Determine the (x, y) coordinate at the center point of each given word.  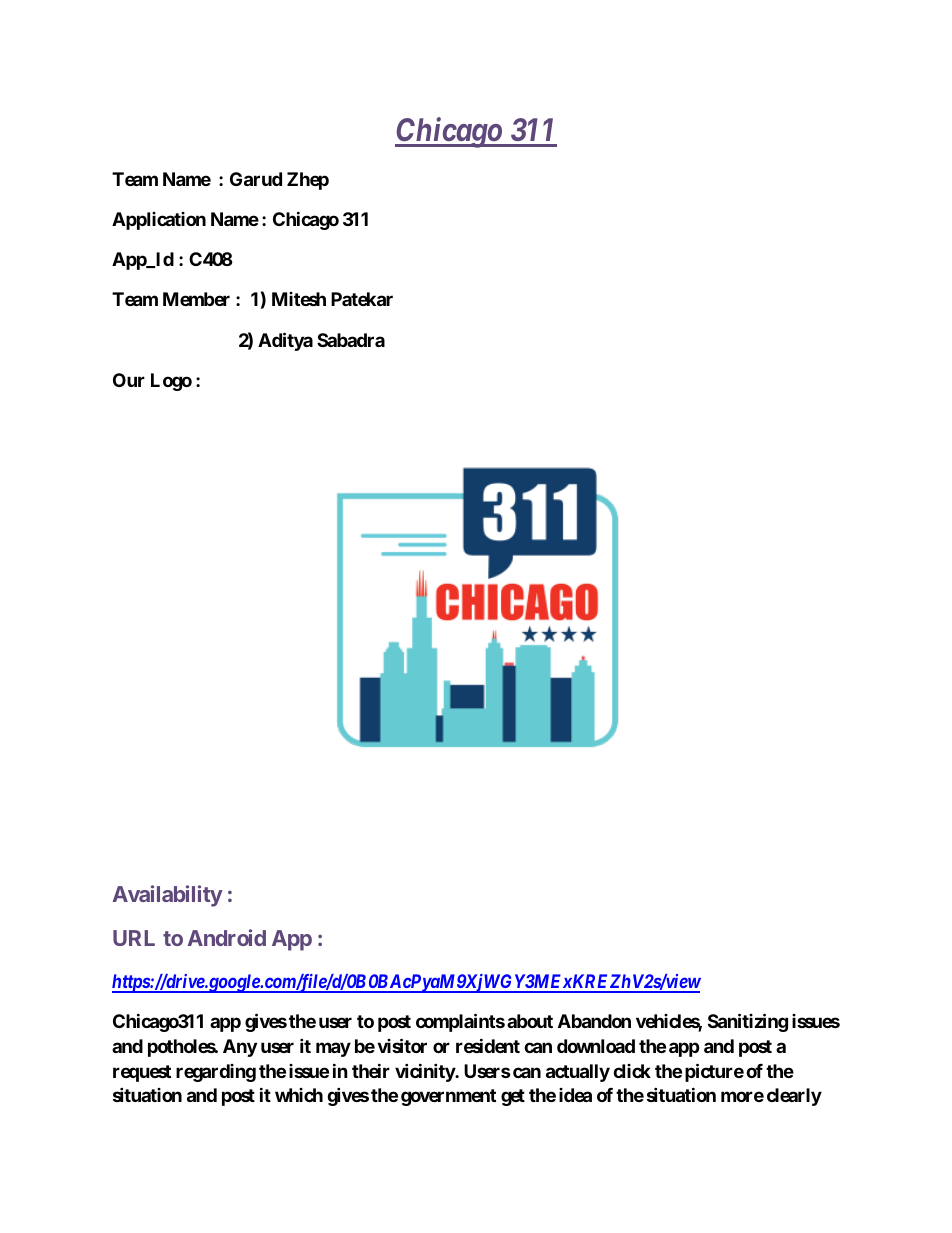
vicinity (425, 1072)
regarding (216, 1073)
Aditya (285, 341)
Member (196, 299)
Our (129, 380)
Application (159, 221)
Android (227, 937)
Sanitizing (748, 1022)
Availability (168, 896)
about (530, 1021)
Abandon (594, 1021)
